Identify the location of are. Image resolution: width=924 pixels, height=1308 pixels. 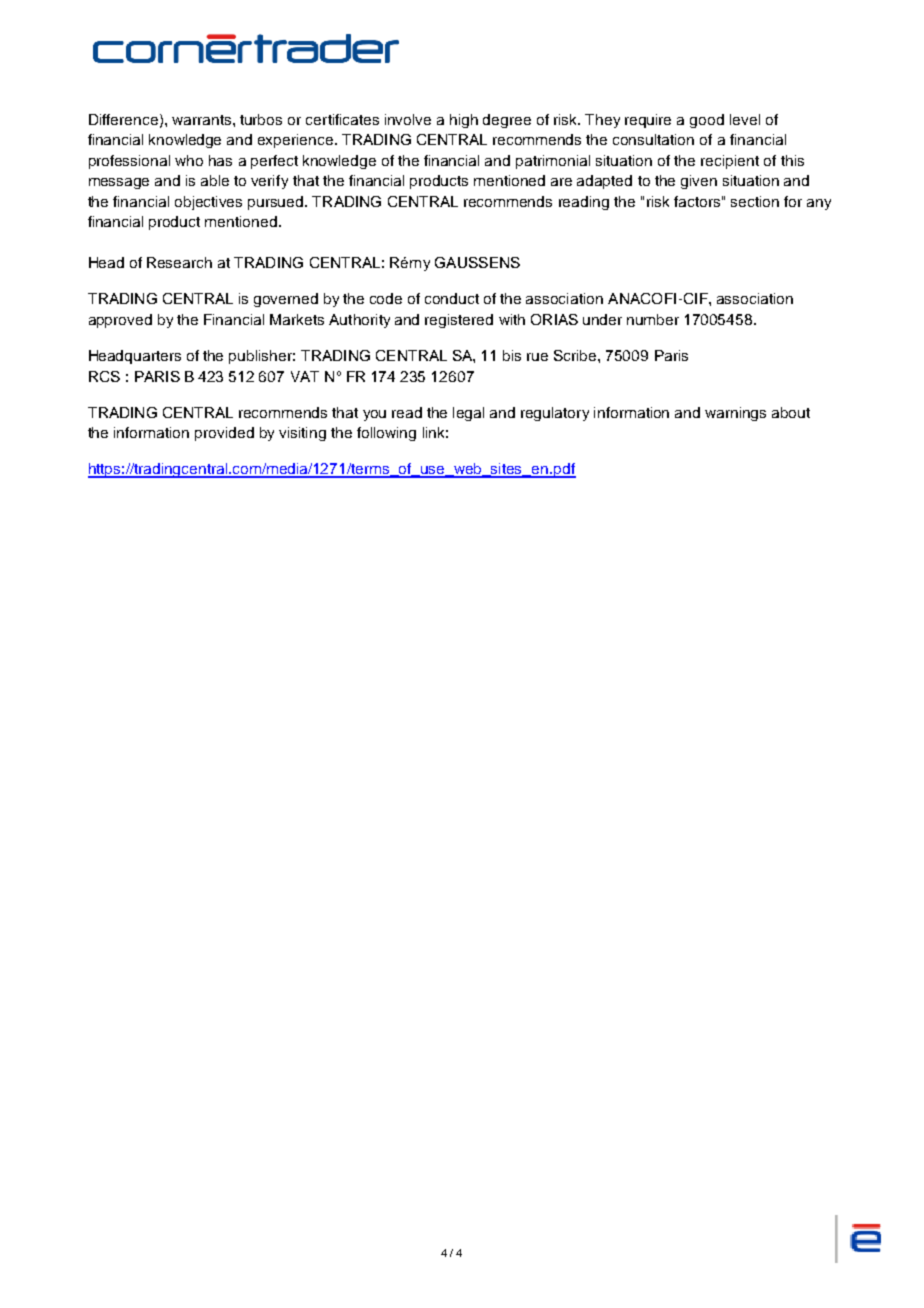
(561, 182).
